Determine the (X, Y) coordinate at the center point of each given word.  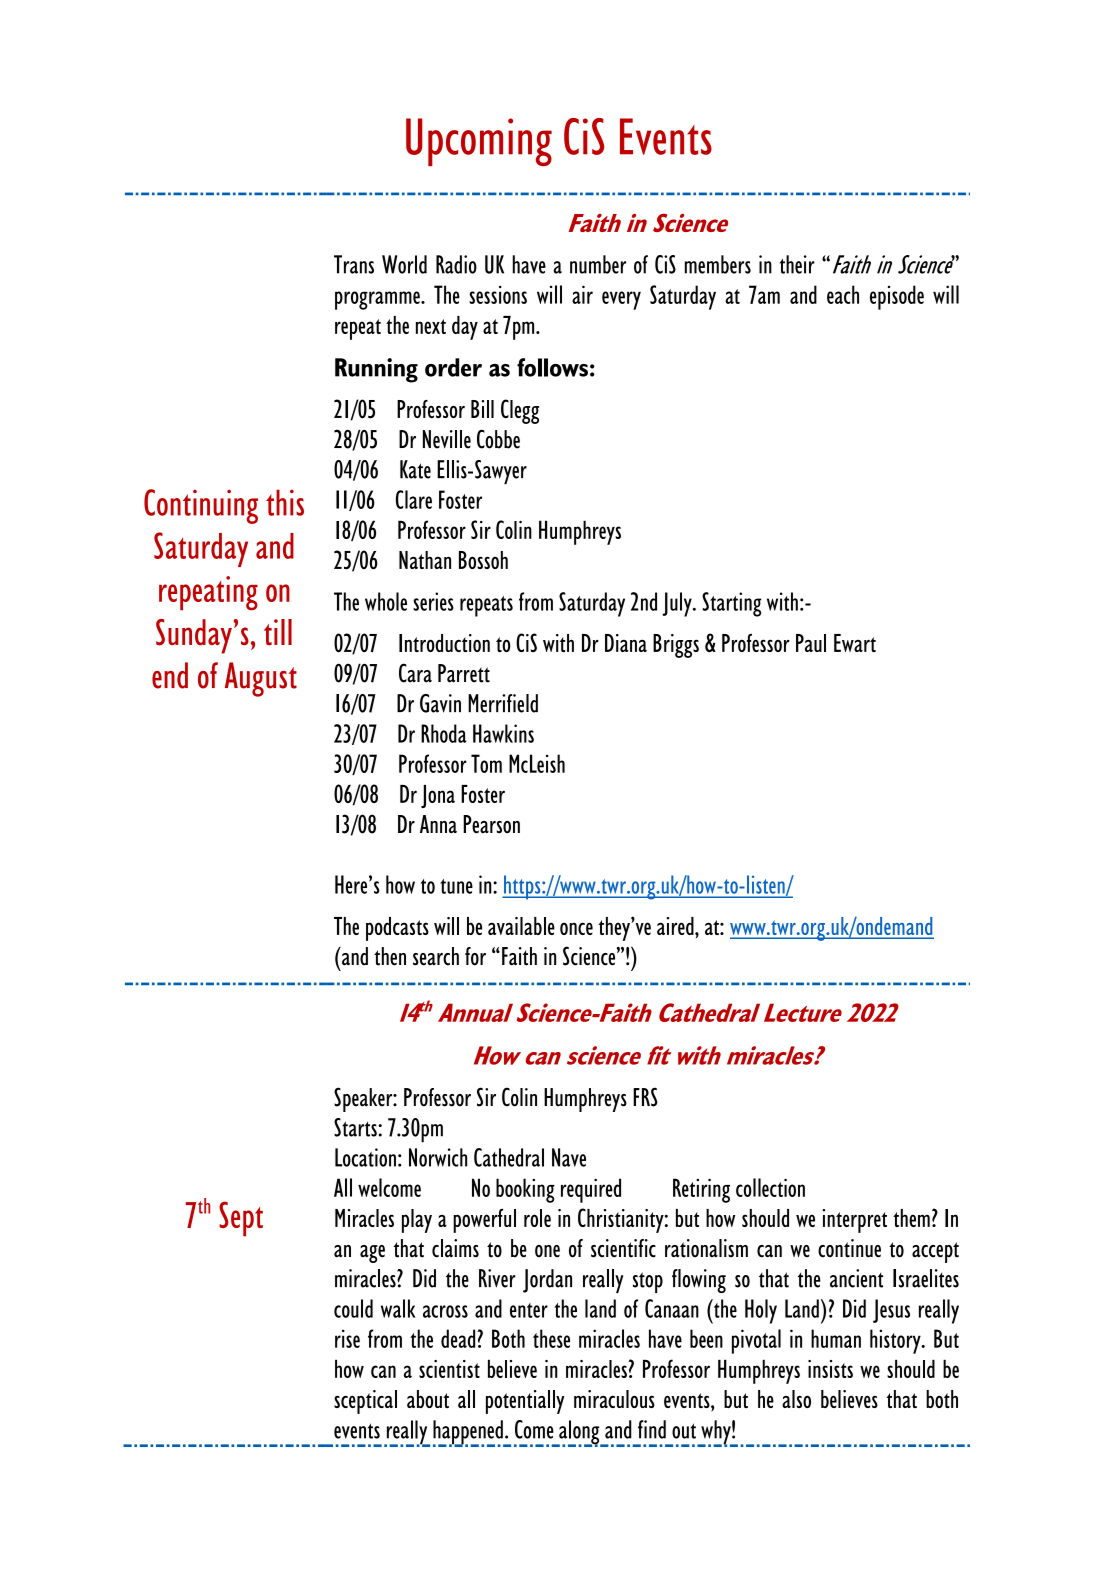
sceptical (365, 1402)
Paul (811, 643)
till (278, 632)
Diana (626, 643)
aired (676, 926)
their (797, 264)
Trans (354, 264)
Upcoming (479, 142)
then (390, 956)
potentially (525, 1402)
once (576, 928)
